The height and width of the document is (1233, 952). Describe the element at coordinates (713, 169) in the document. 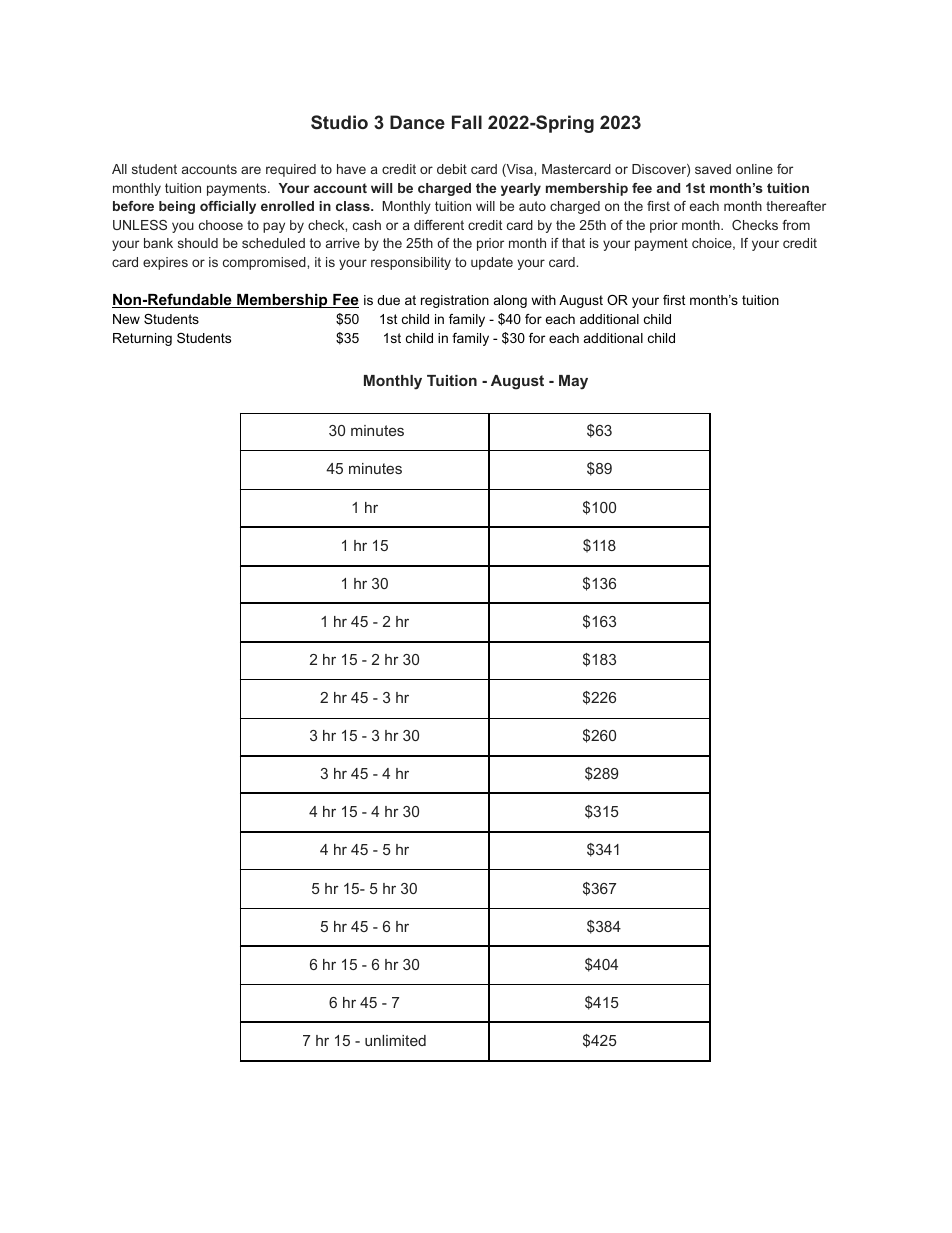

I see `saved` at that location.
